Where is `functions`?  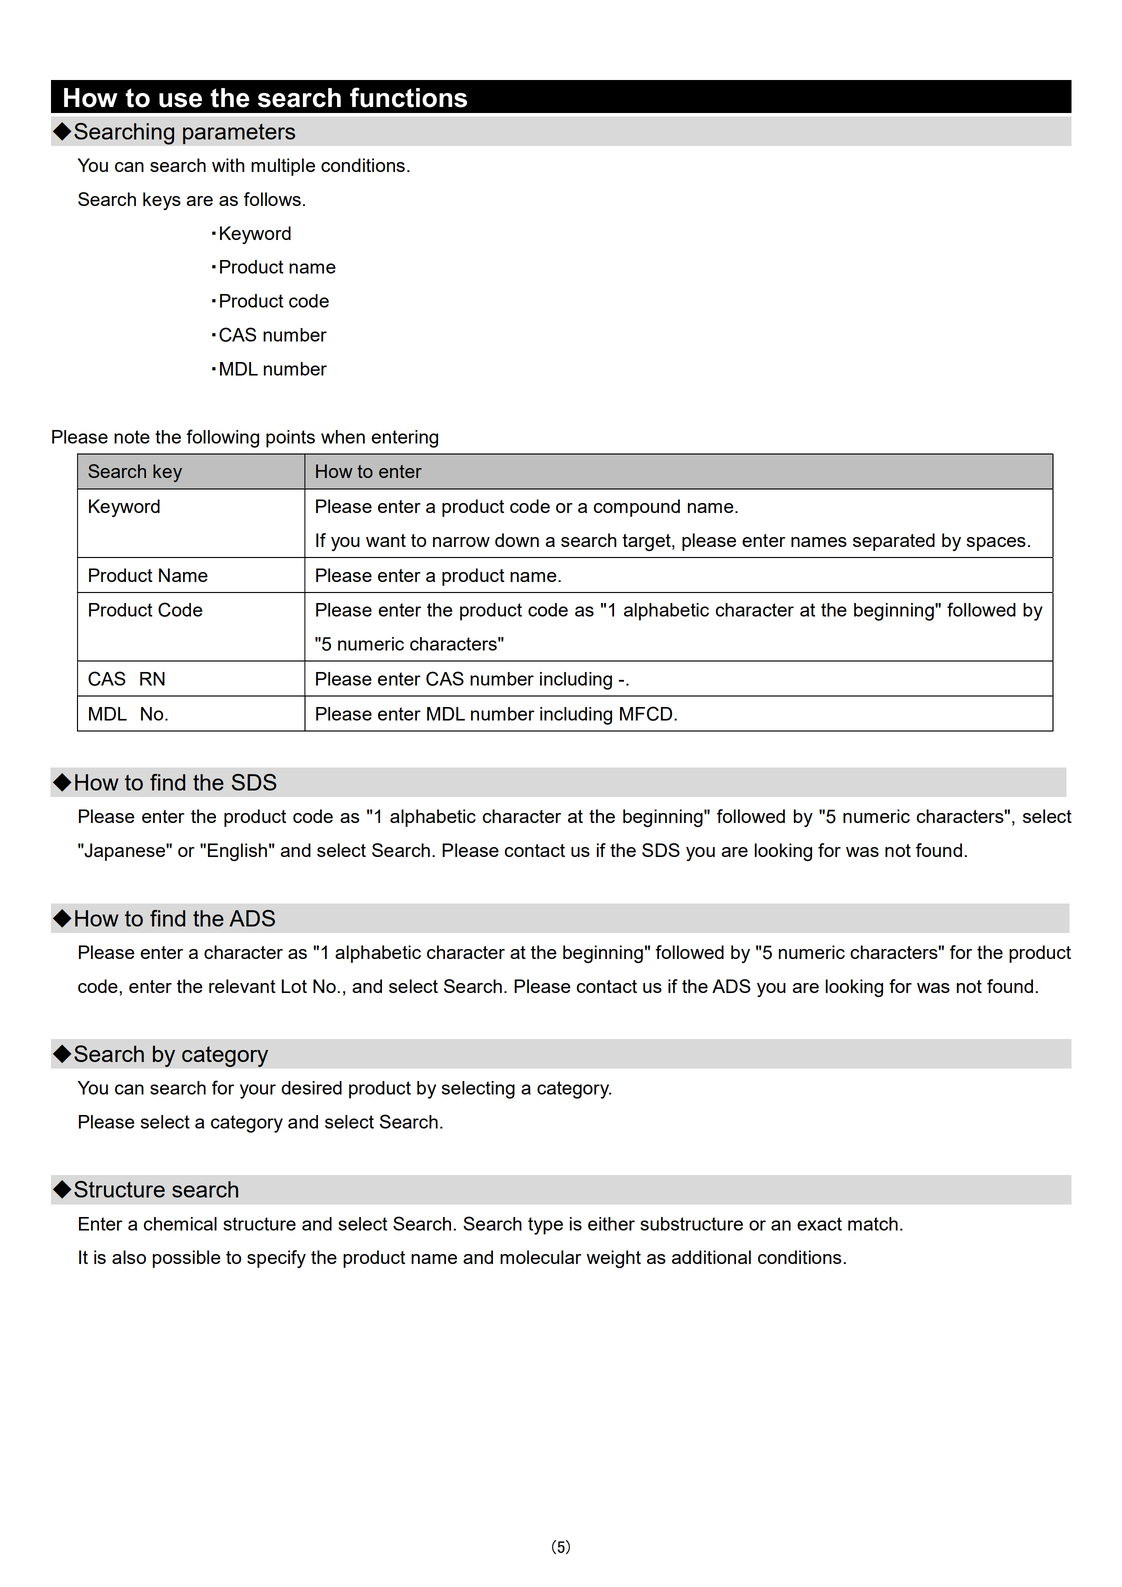
functions is located at coordinates (408, 97).
